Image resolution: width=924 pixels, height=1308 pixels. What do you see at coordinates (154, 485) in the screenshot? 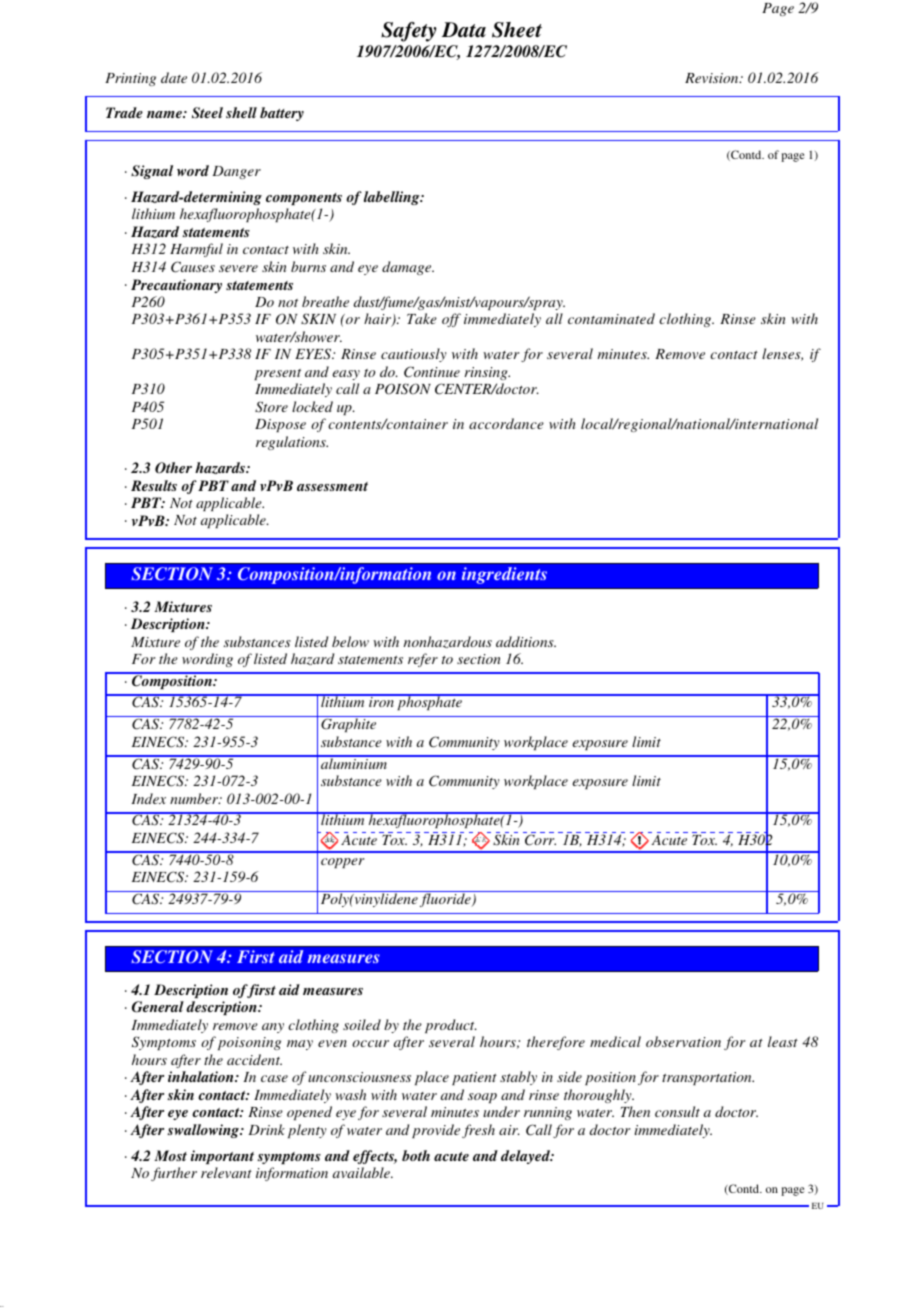
I see `Results` at bounding box center [154, 485].
